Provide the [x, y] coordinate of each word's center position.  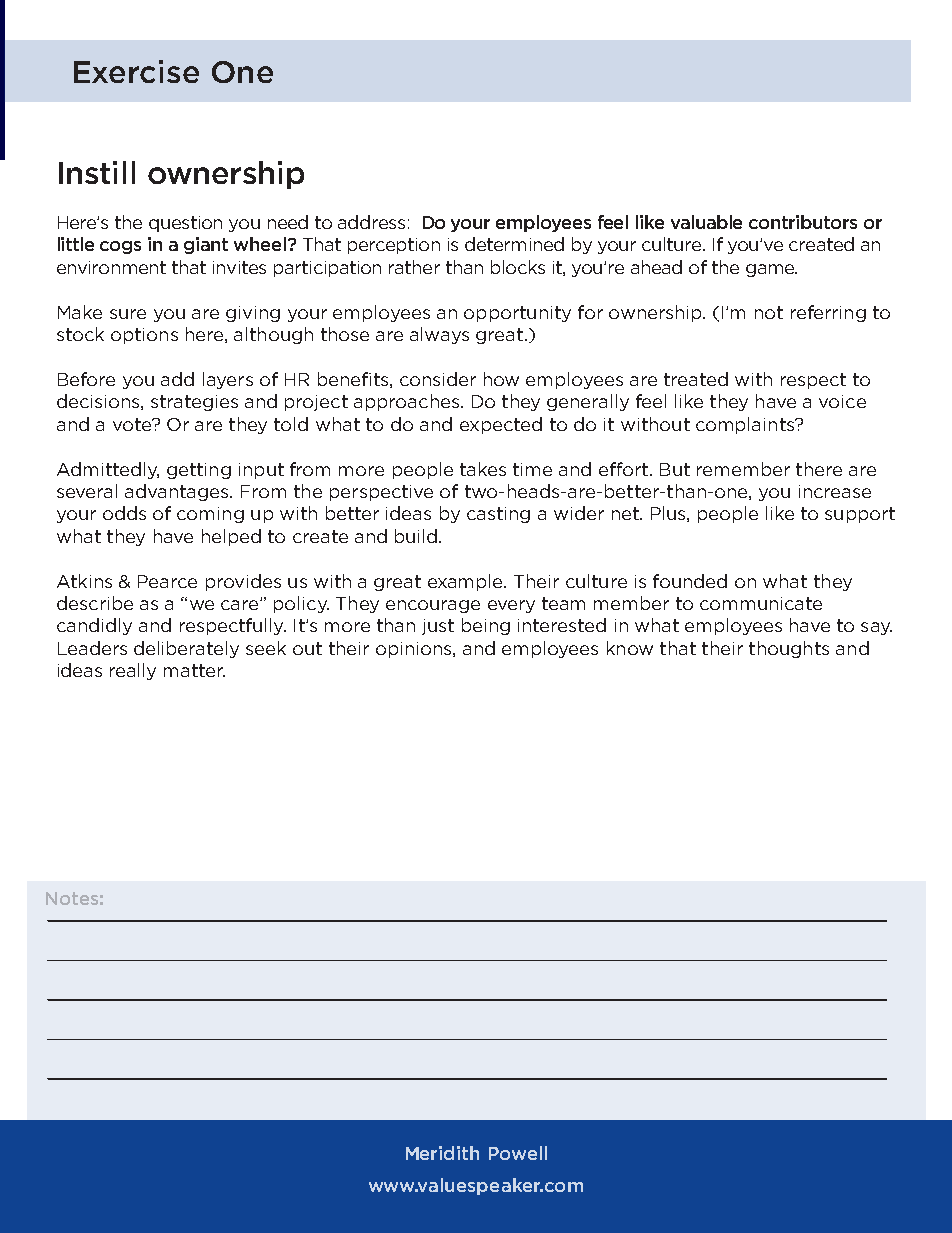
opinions [415, 650]
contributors [803, 222]
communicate [761, 603]
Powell [518, 1153]
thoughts [789, 649]
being [486, 626]
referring [828, 313]
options [144, 336]
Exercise [136, 71]
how [501, 379]
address [371, 222]
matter [194, 670]
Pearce [167, 581]
